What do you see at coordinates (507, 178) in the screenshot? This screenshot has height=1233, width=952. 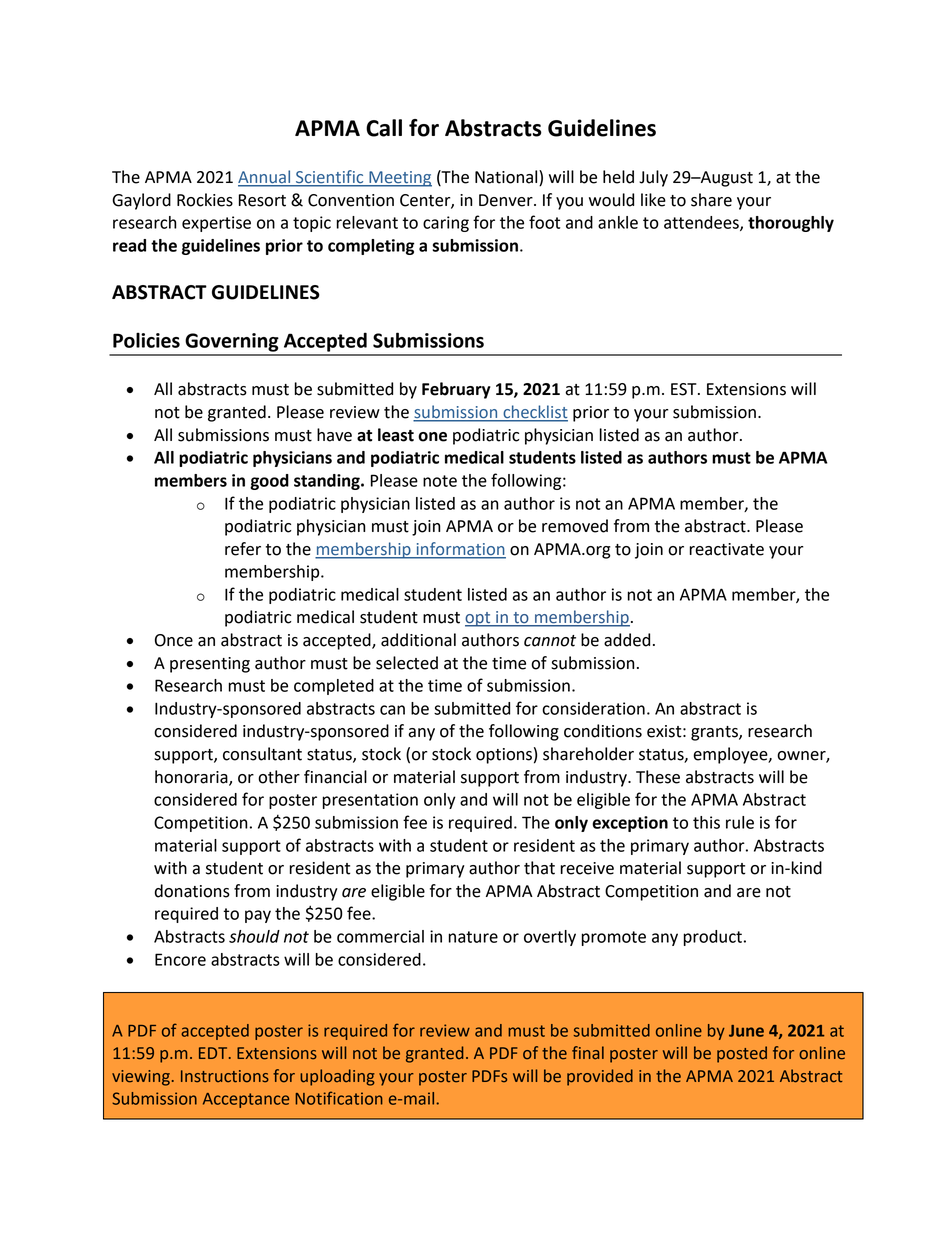 I see `National` at bounding box center [507, 178].
